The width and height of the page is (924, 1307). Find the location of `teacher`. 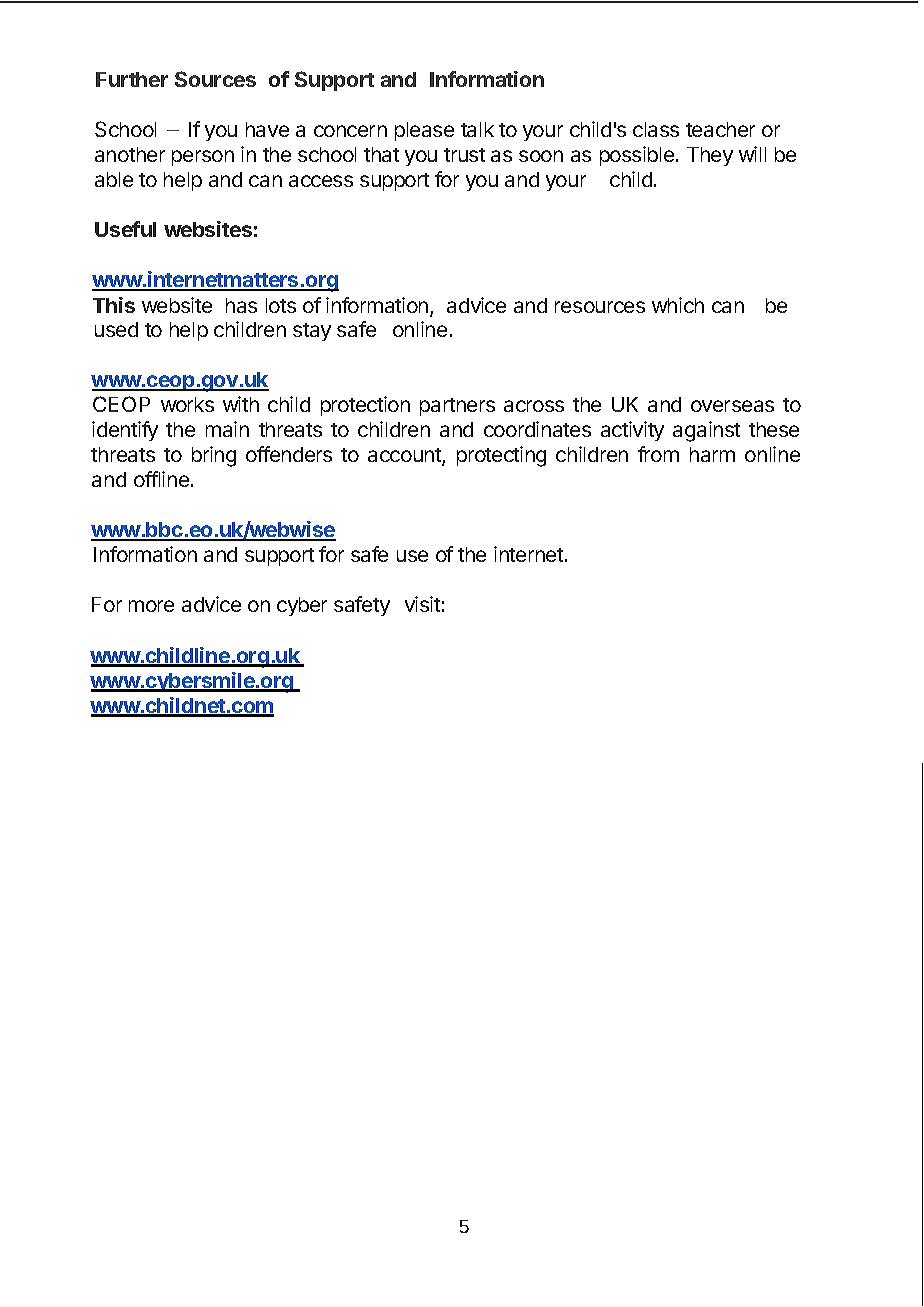

teacher is located at coordinates (720, 129).
